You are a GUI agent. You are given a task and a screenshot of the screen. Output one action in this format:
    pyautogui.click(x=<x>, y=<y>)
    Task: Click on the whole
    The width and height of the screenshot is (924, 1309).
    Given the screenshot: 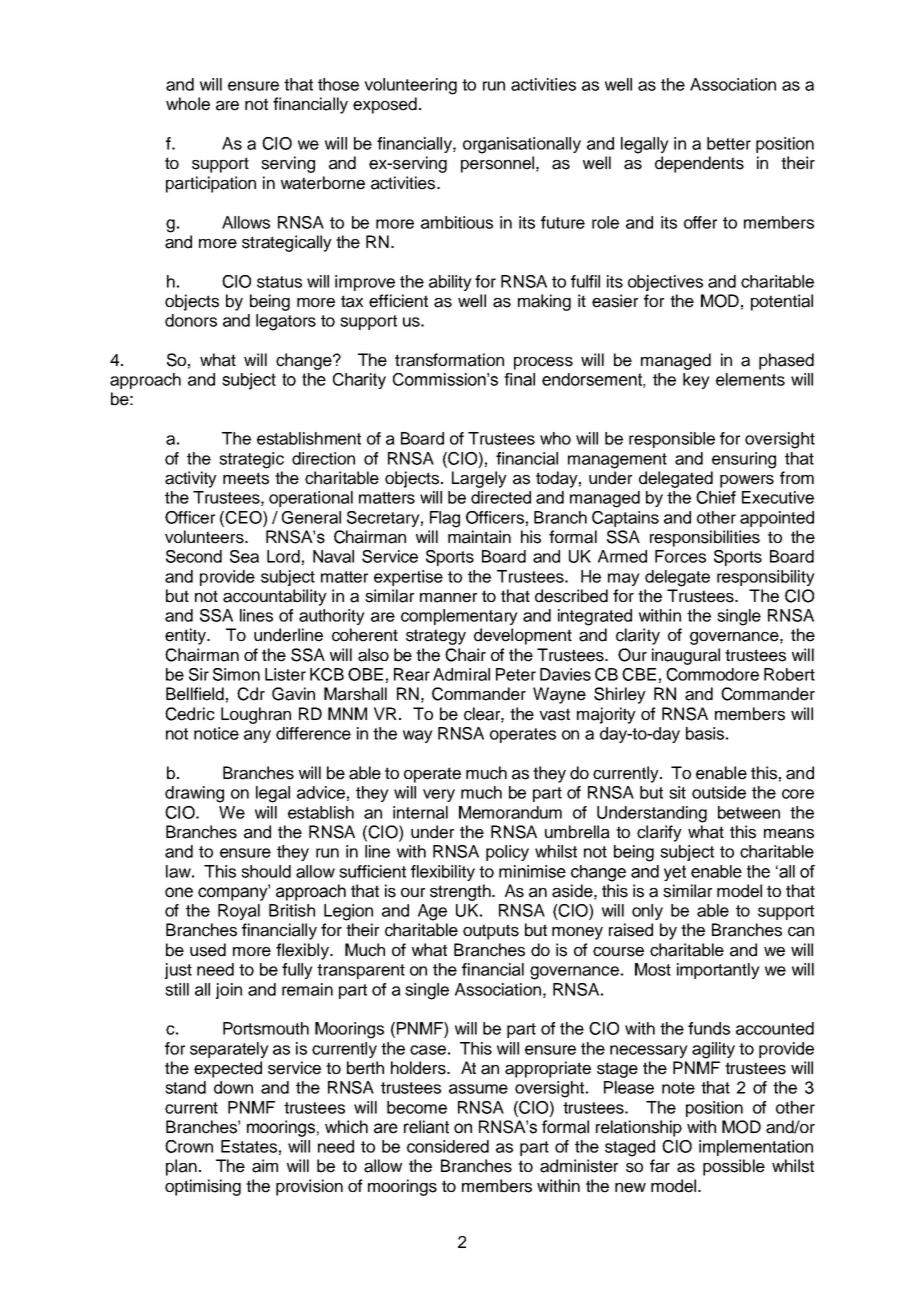 What is the action you would take?
    pyautogui.click(x=188, y=104)
